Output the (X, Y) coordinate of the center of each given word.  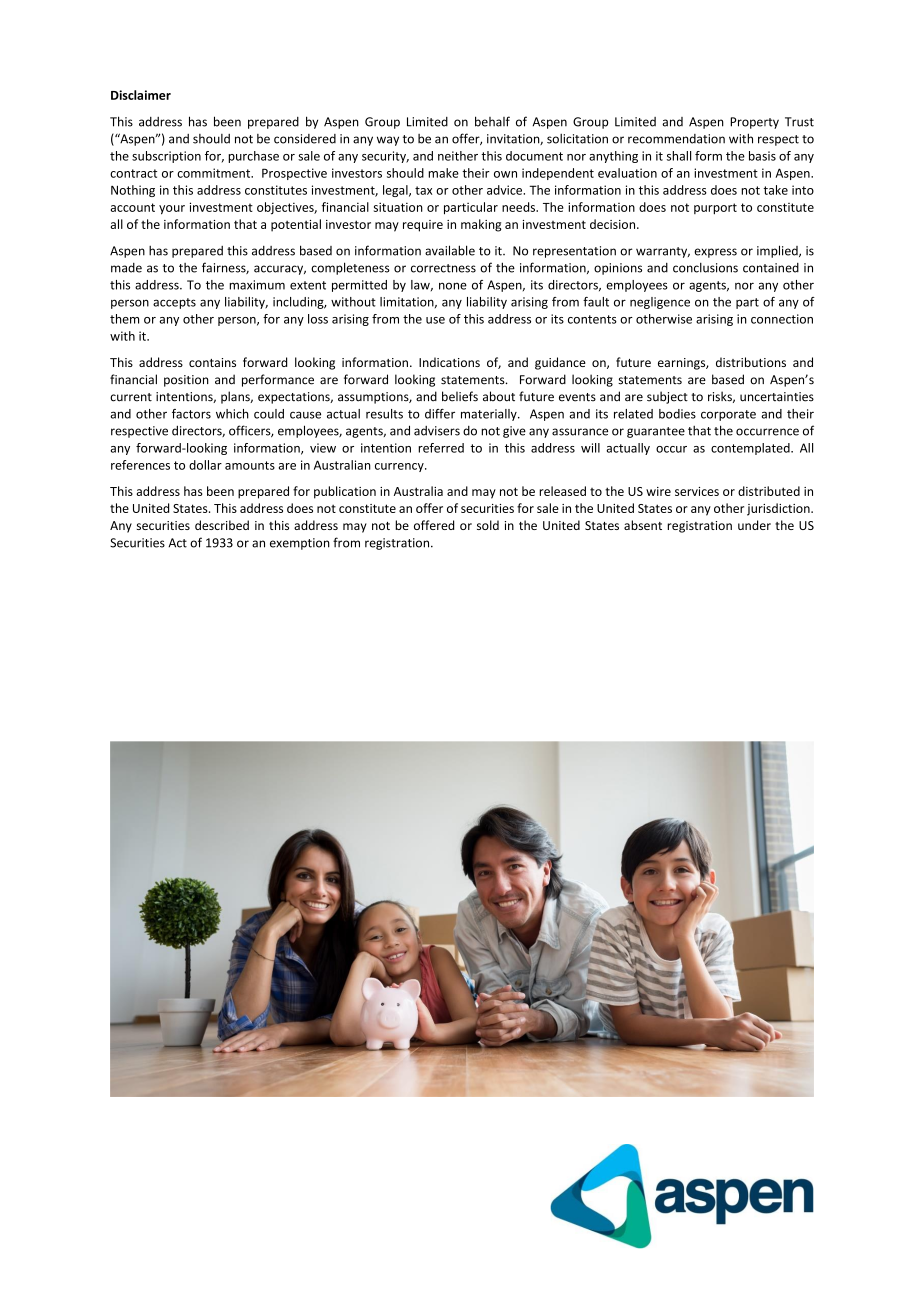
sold (488, 525)
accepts (174, 303)
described (222, 525)
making (481, 225)
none (453, 286)
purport (715, 209)
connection (782, 319)
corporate (728, 415)
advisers (437, 431)
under (754, 525)
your (172, 210)
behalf (492, 121)
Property (754, 123)
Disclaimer (141, 95)
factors (191, 414)
